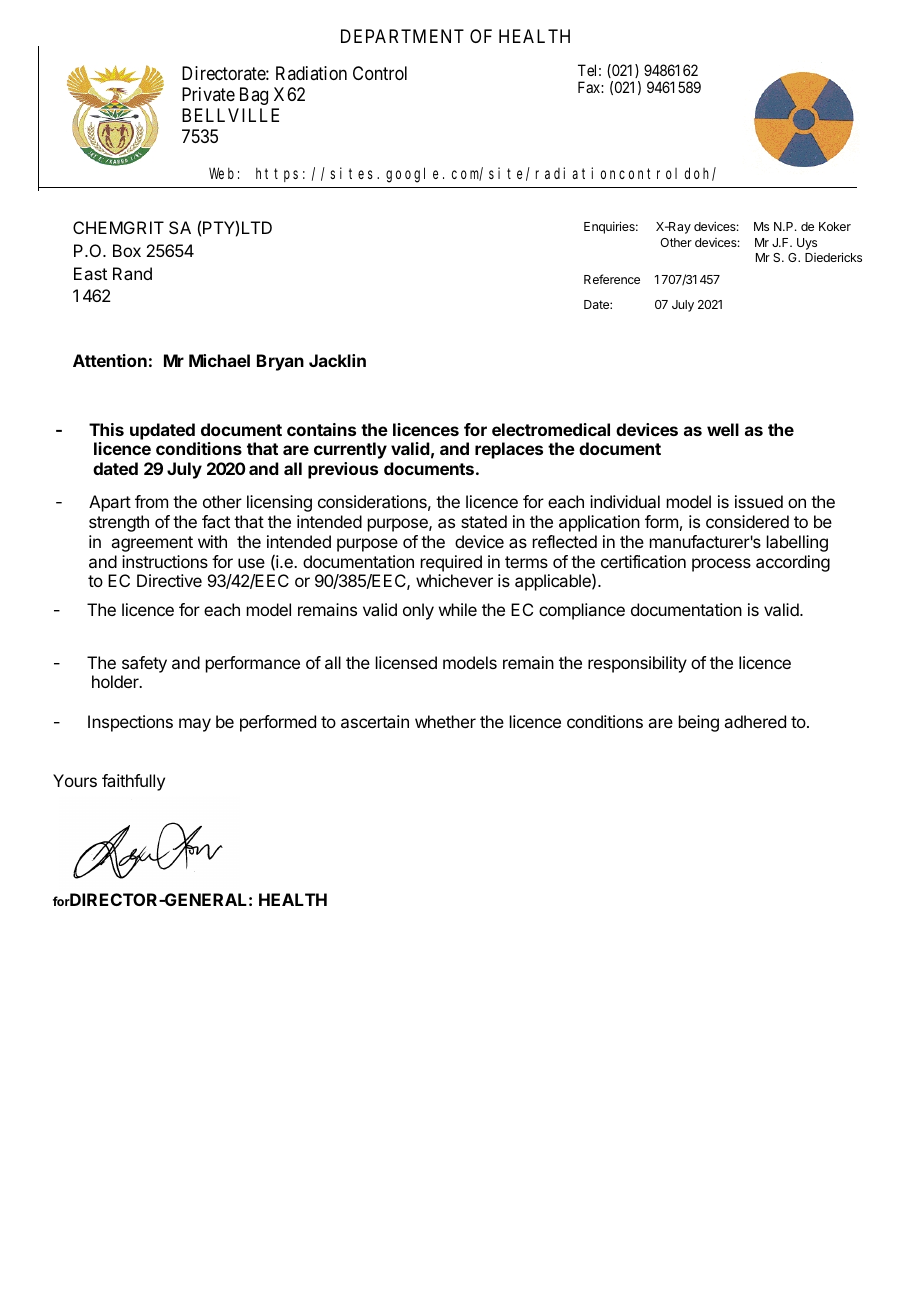 The height and width of the page is (1308, 924). I want to click on Bryan, so click(280, 362).
